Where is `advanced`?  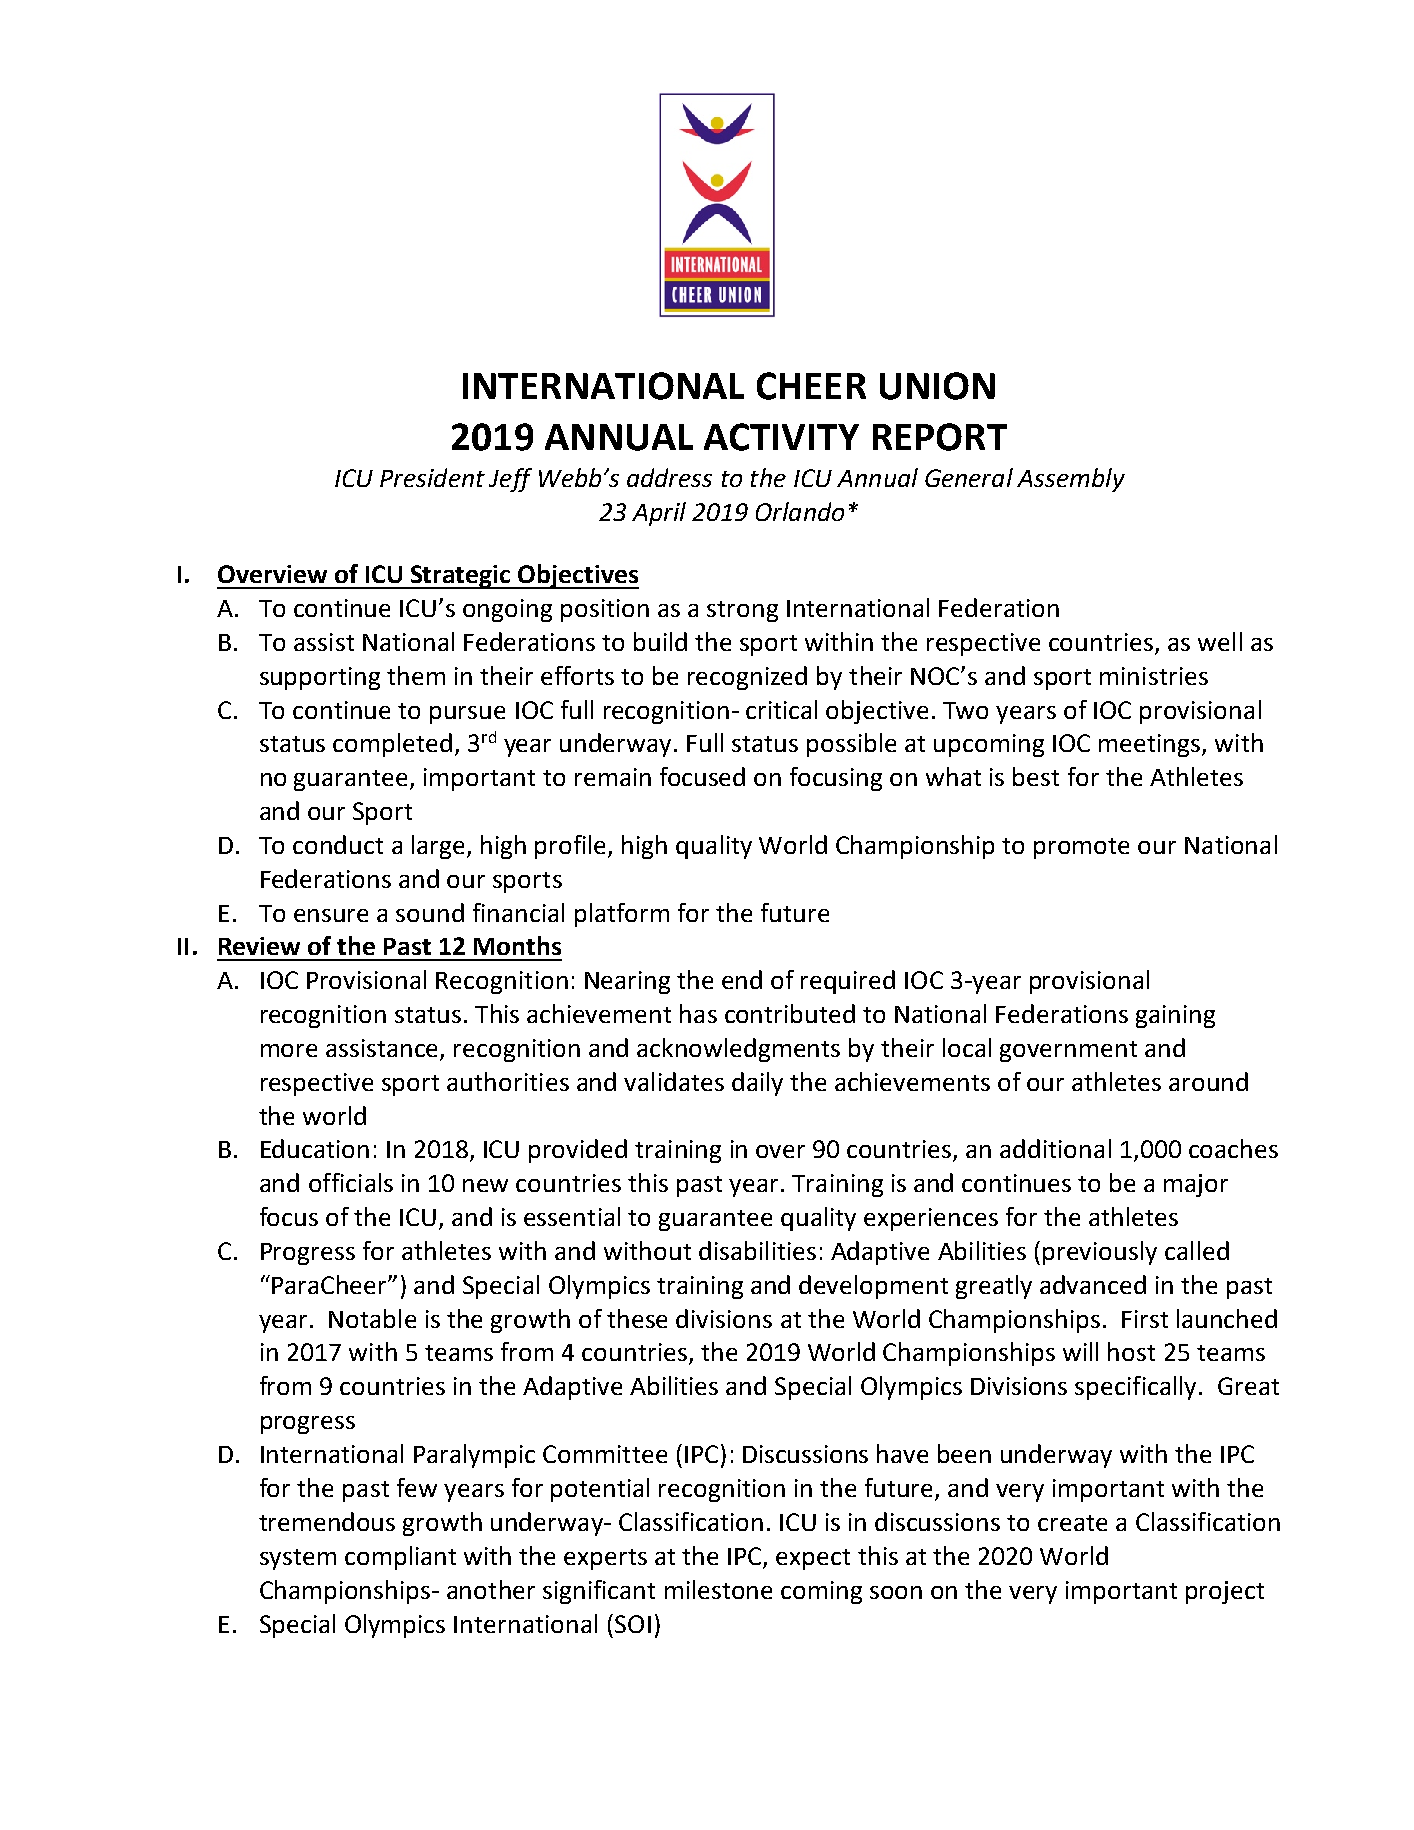
advanced is located at coordinates (1093, 1284).
